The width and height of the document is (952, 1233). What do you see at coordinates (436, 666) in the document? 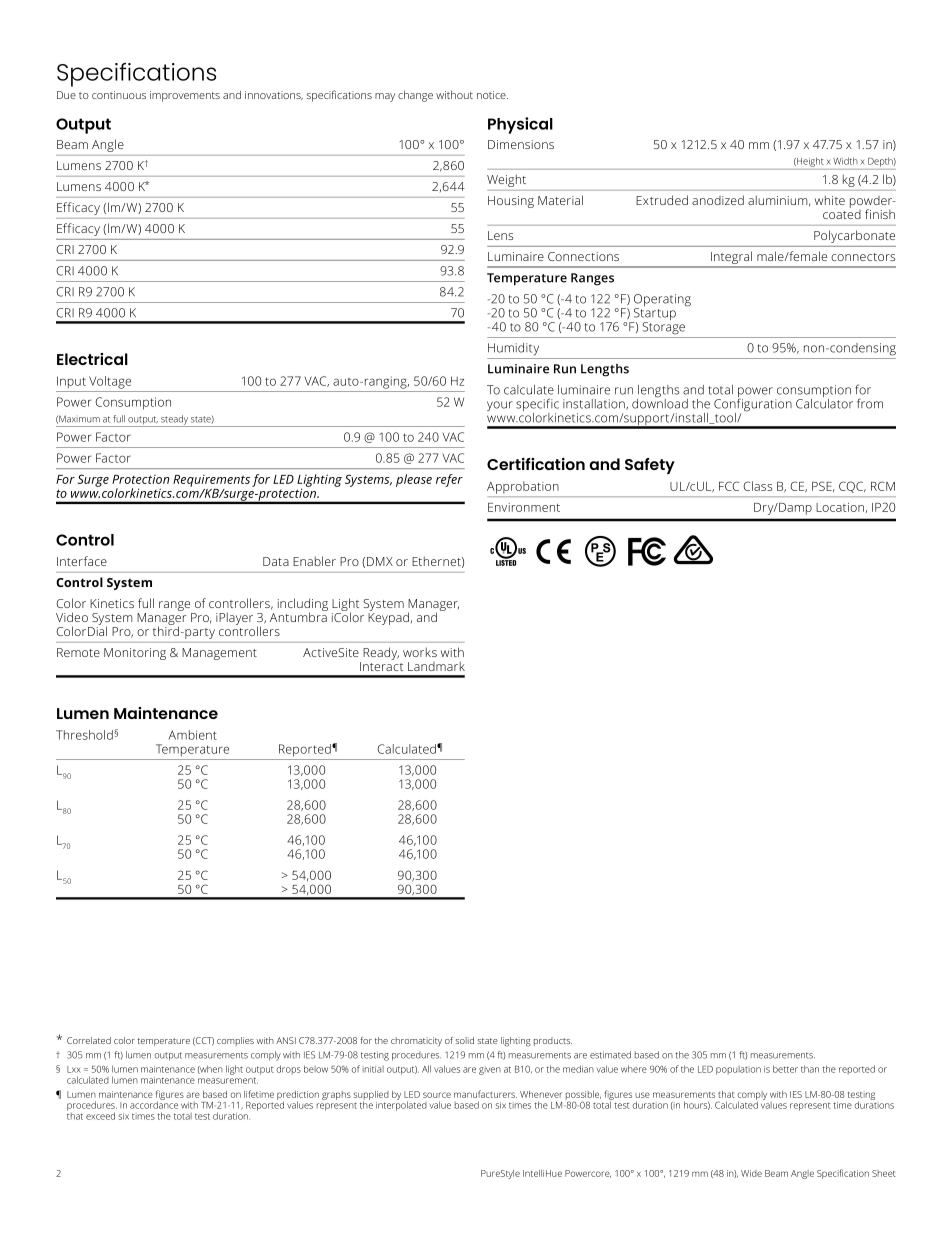
I see `Landmark` at bounding box center [436, 666].
